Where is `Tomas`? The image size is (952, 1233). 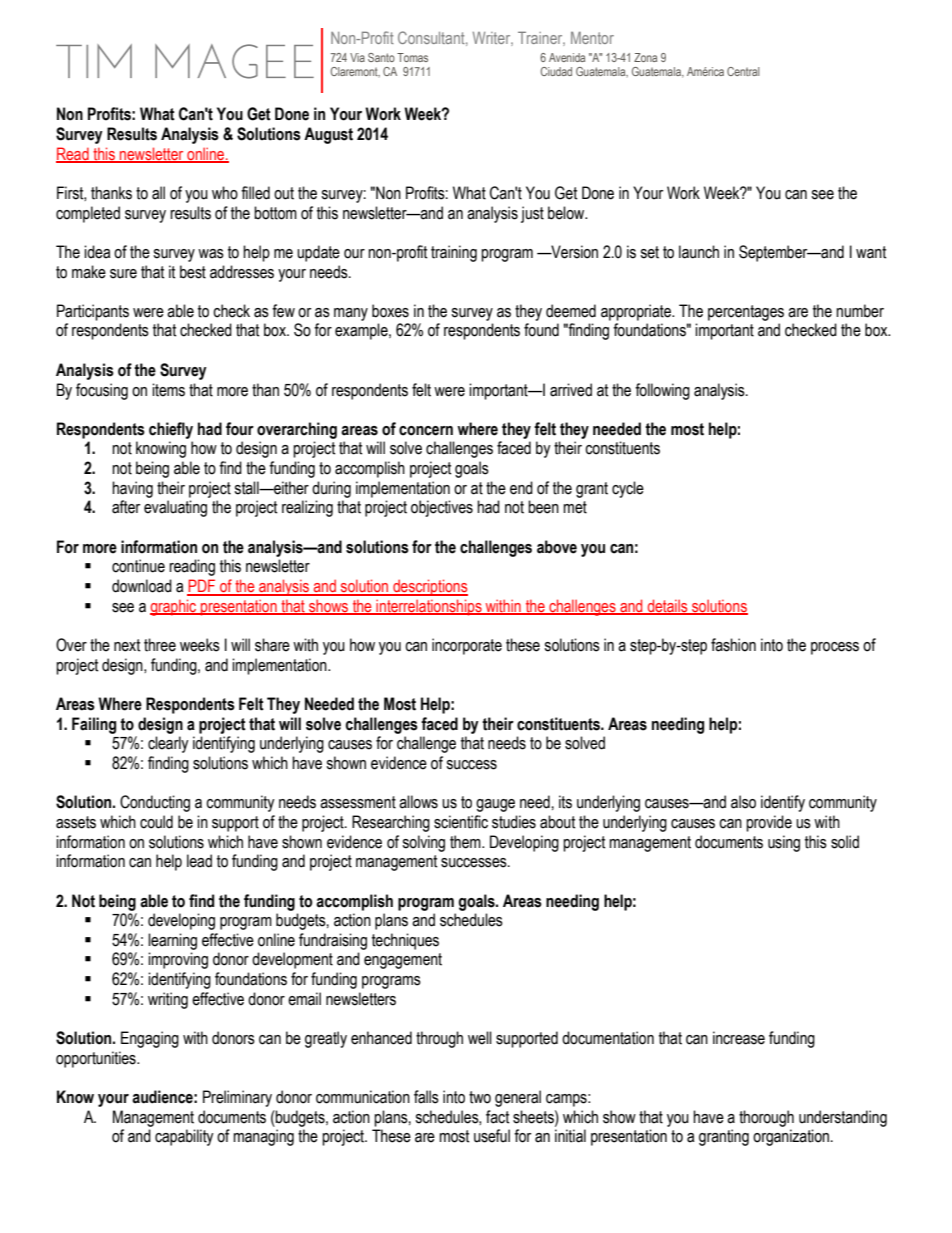
Tomas is located at coordinates (412, 57).
